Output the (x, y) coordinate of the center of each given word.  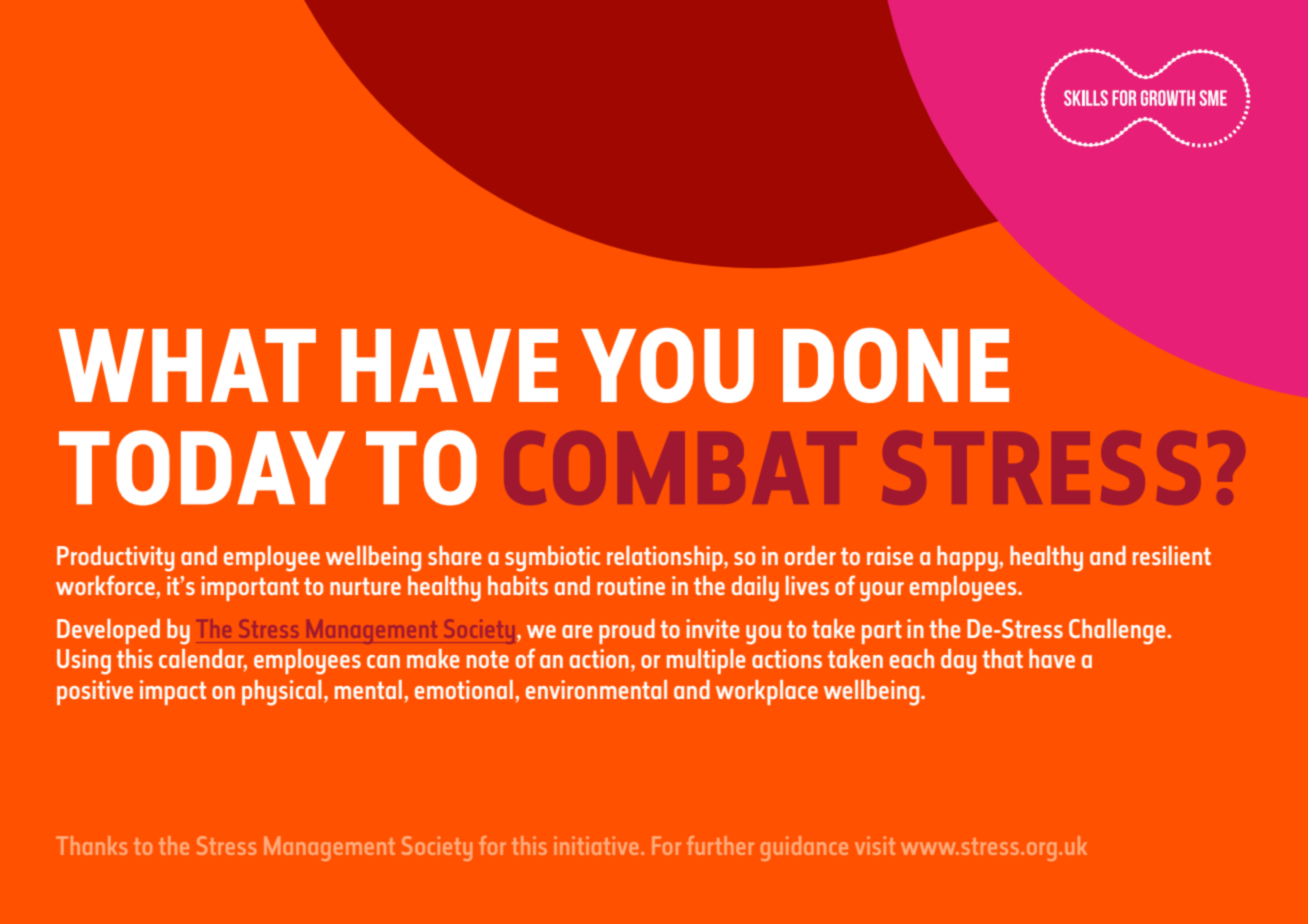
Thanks (91, 845)
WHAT (187, 365)
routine (631, 585)
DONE (896, 365)
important (250, 588)
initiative (596, 845)
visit (875, 845)
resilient (1172, 555)
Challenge (1118, 632)
